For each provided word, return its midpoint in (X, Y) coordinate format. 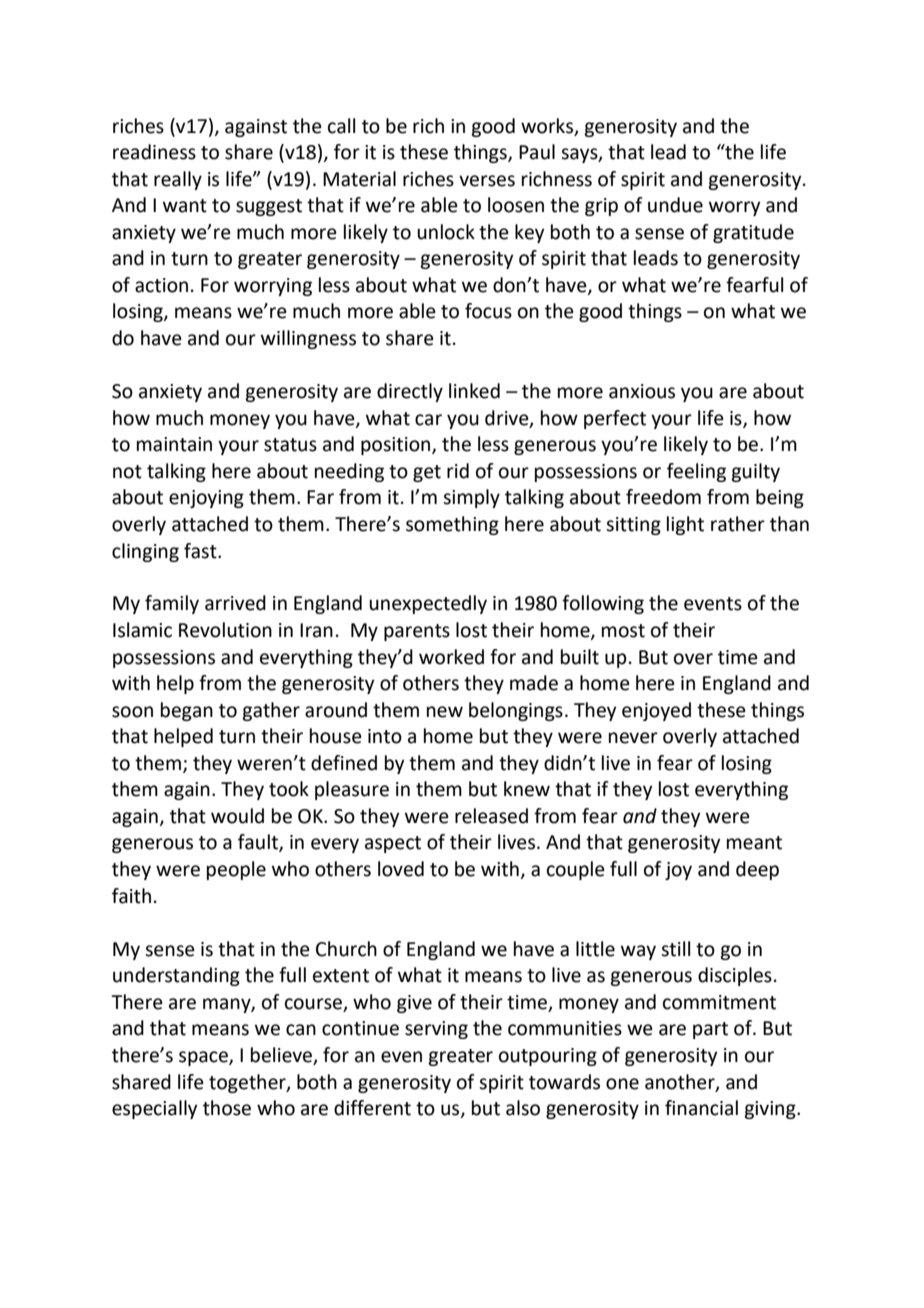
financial (701, 1108)
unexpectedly (428, 604)
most (623, 631)
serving (436, 1030)
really (178, 180)
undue (675, 205)
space (204, 1058)
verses (487, 181)
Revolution (225, 630)
